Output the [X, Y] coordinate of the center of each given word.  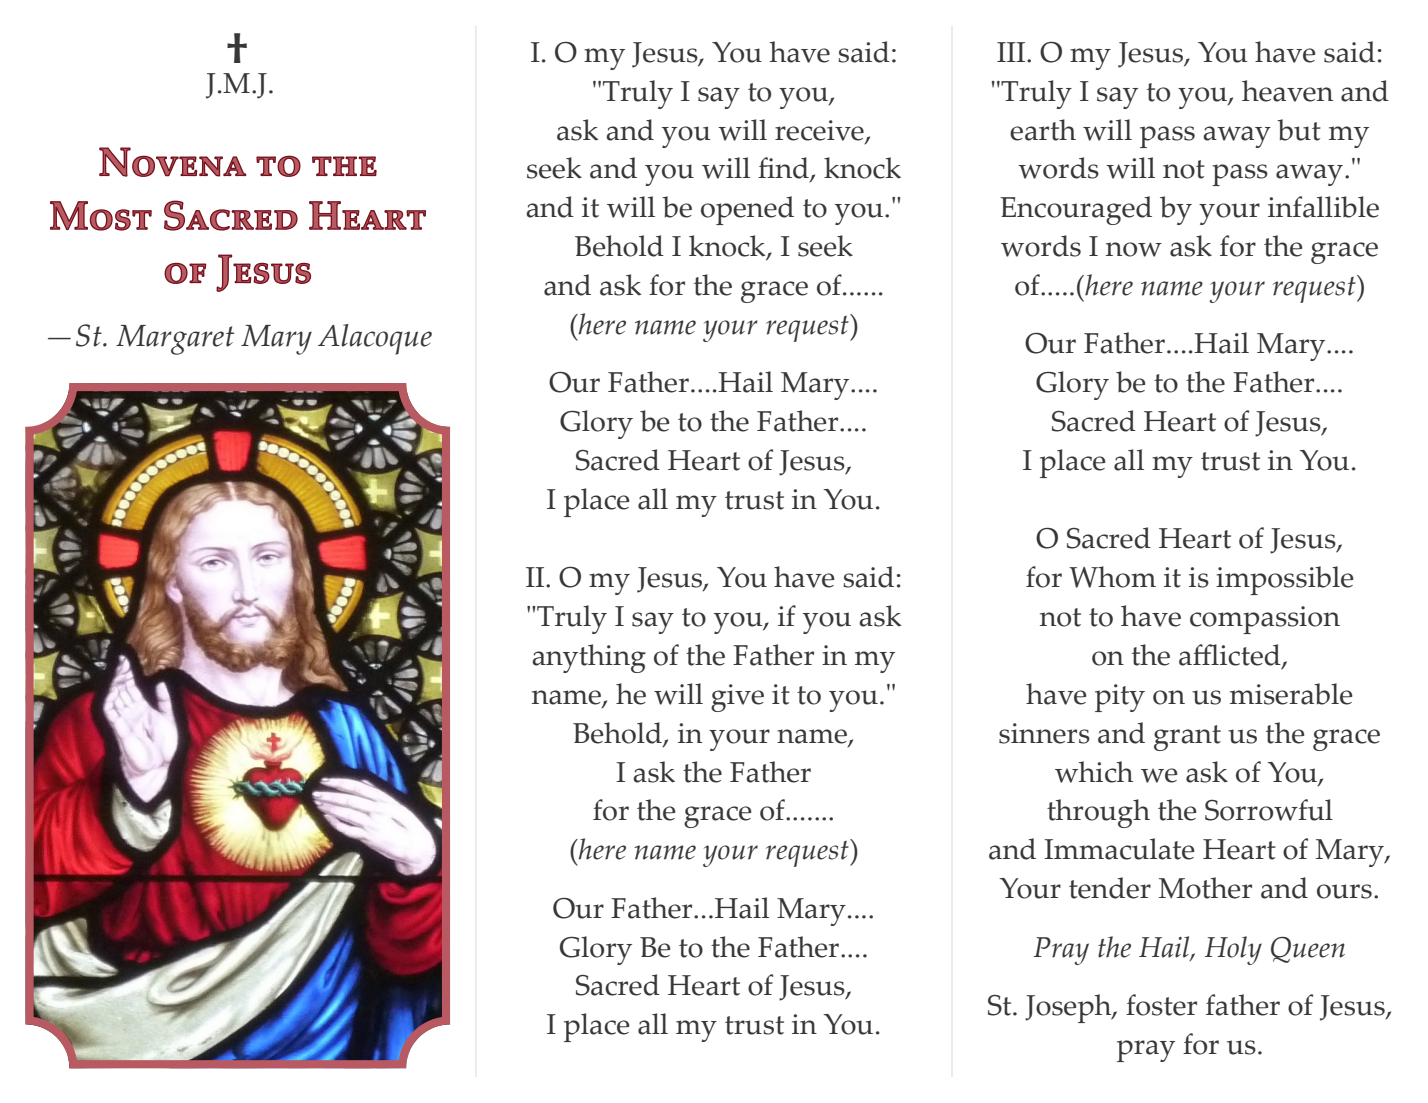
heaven [1287, 91]
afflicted [1231, 656]
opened [747, 210]
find [784, 169]
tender [1110, 888]
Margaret [175, 340]
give [737, 698]
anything [589, 658]
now [1134, 249]
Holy [1233, 950]
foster [1161, 1005]
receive [820, 131]
